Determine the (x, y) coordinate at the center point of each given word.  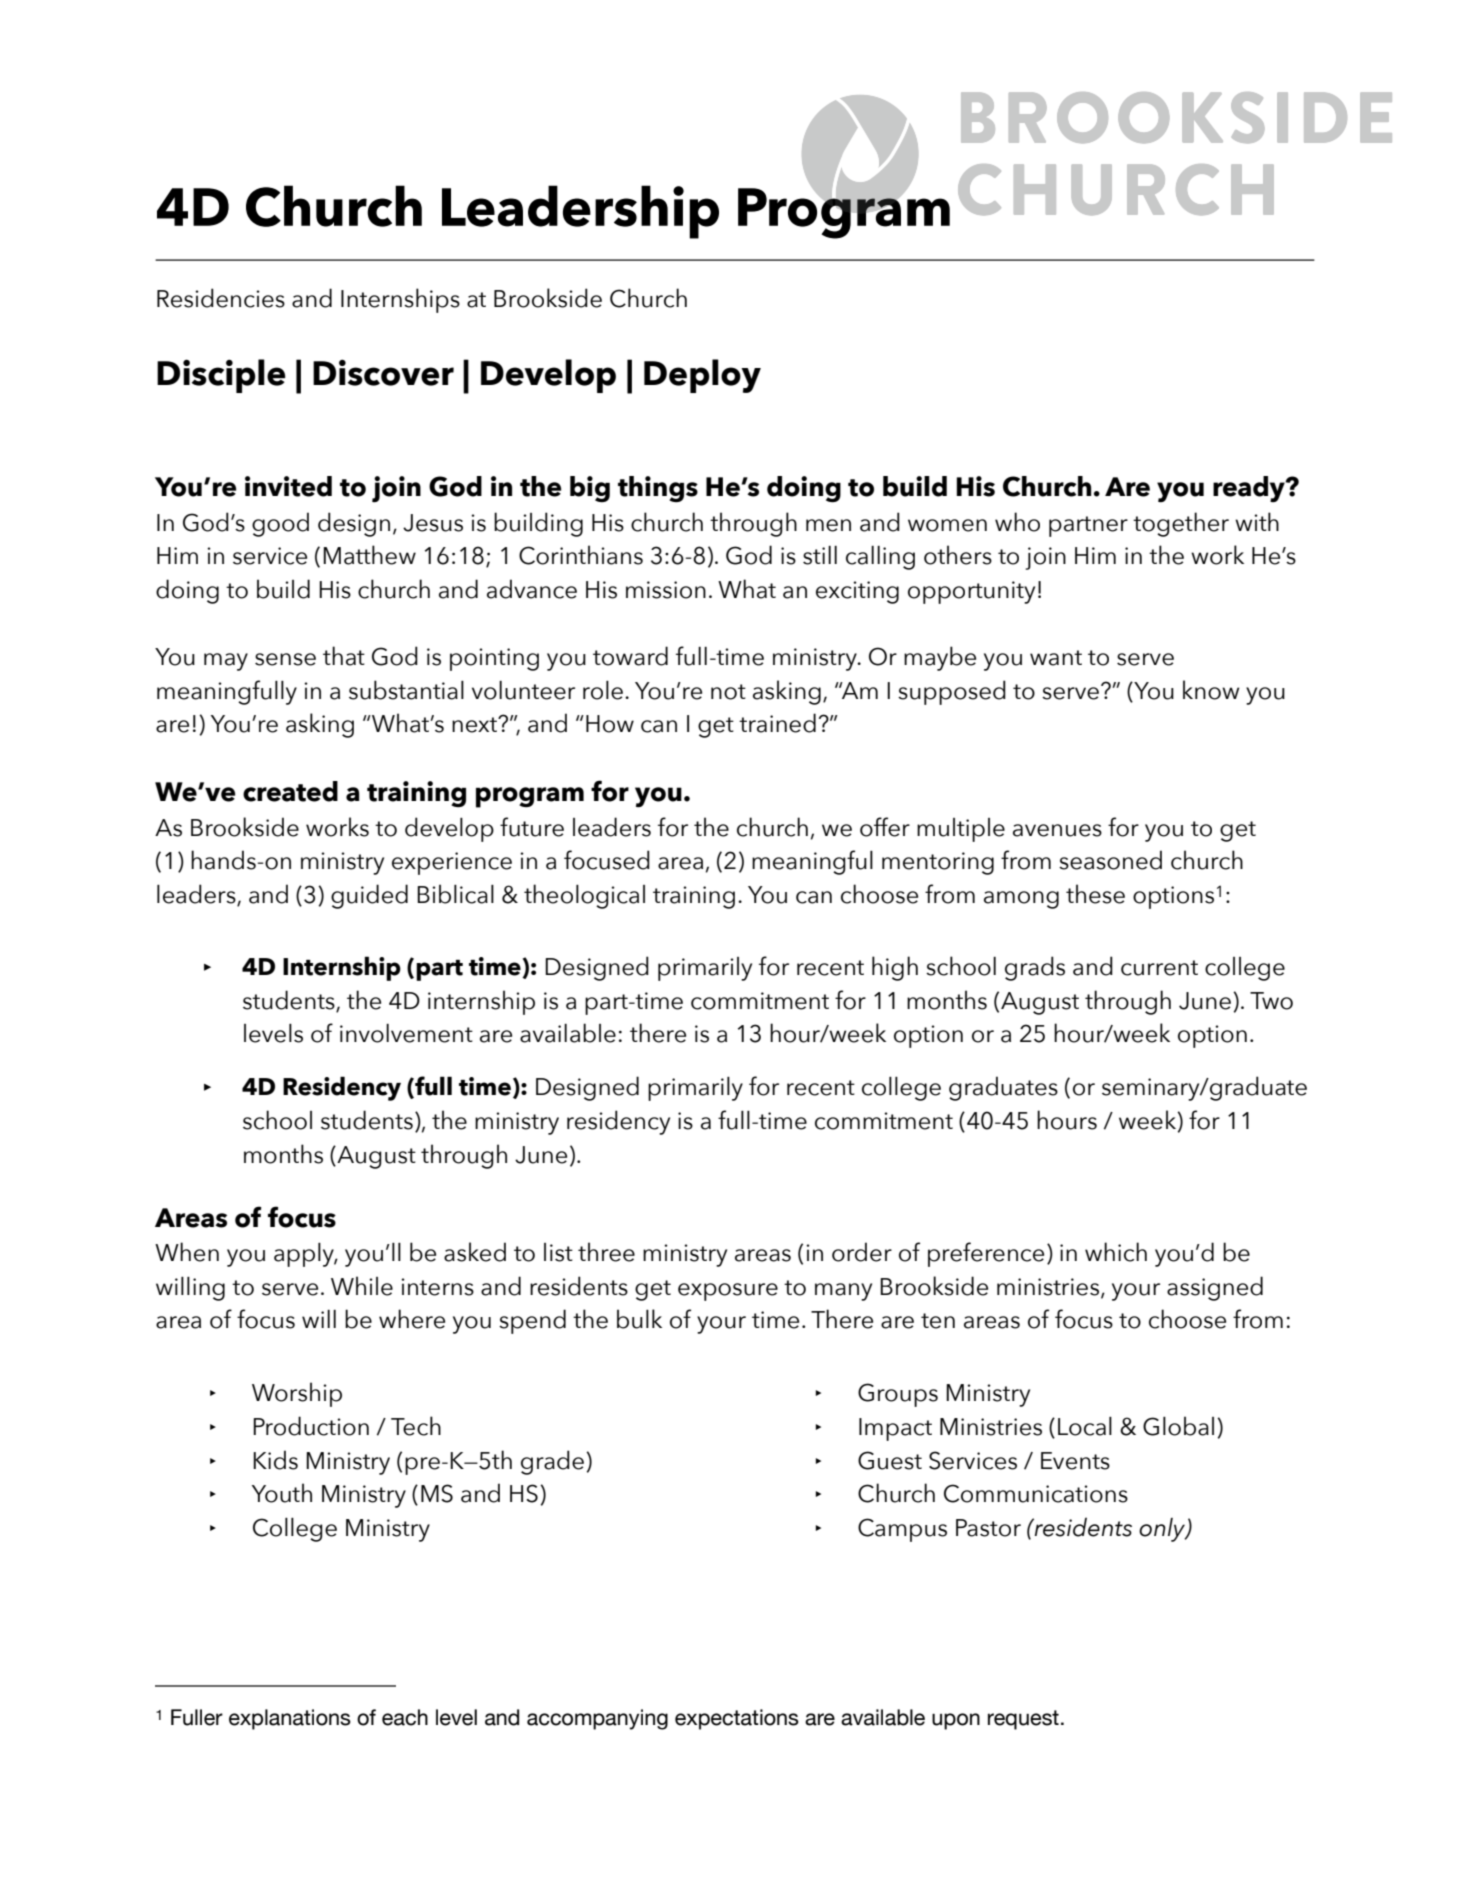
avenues (1057, 830)
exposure (728, 1292)
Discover (383, 373)
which (1116, 1252)
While (362, 1286)
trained (777, 723)
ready (1250, 489)
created (290, 791)
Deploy (702, 376)
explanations (290, 1719)
